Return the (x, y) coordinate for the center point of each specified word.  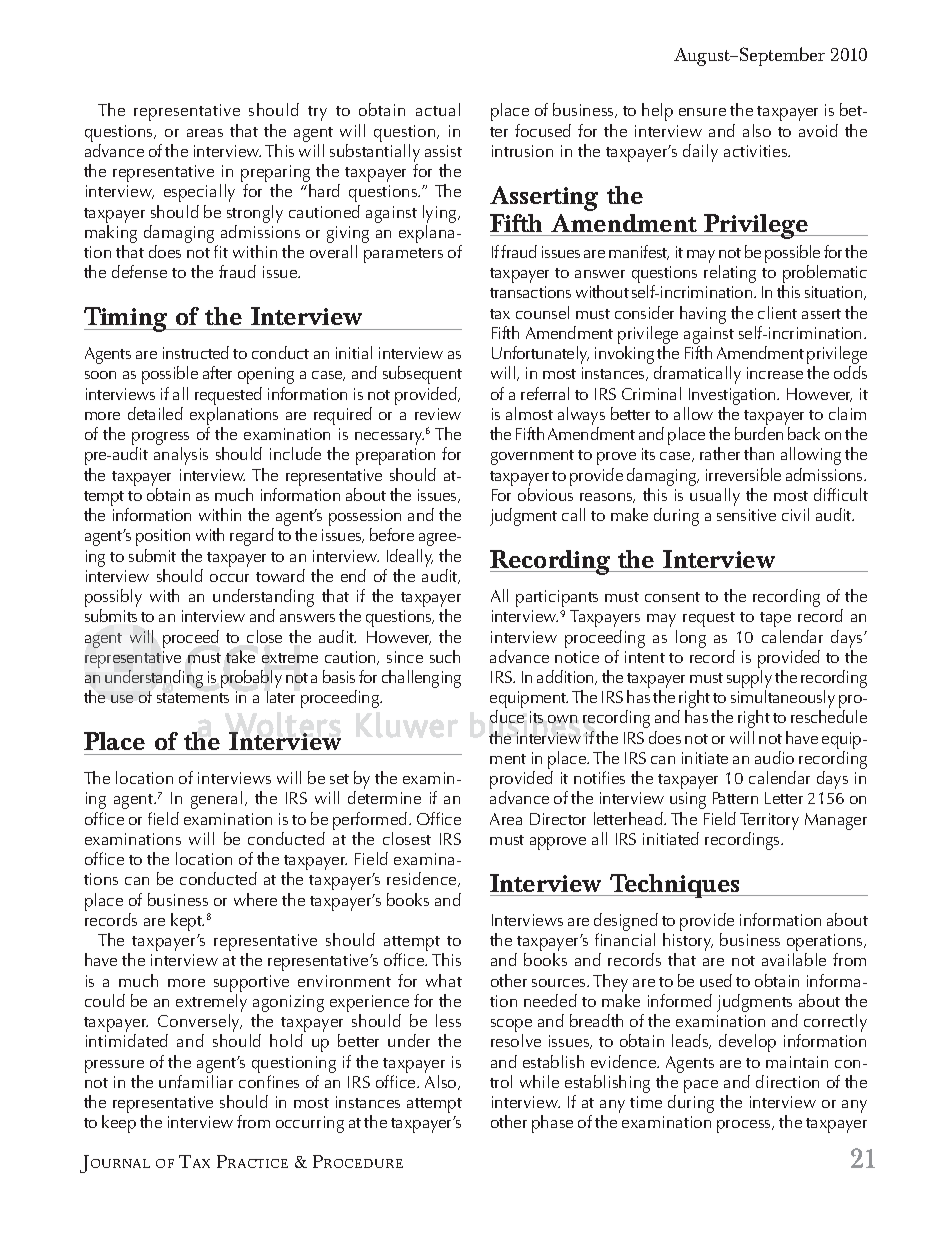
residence (423, 879)
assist (443, 151)
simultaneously (783, 700)
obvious (545, 494)
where (255, 899)
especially (199, 193)
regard (252, 537)
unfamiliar (196, 1081)
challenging (421, 679)
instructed (196, 352)
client (777, 312)
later (281, 697)
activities (757, 151)
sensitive (746, 515)
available (794, 959)
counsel (542, 312)
